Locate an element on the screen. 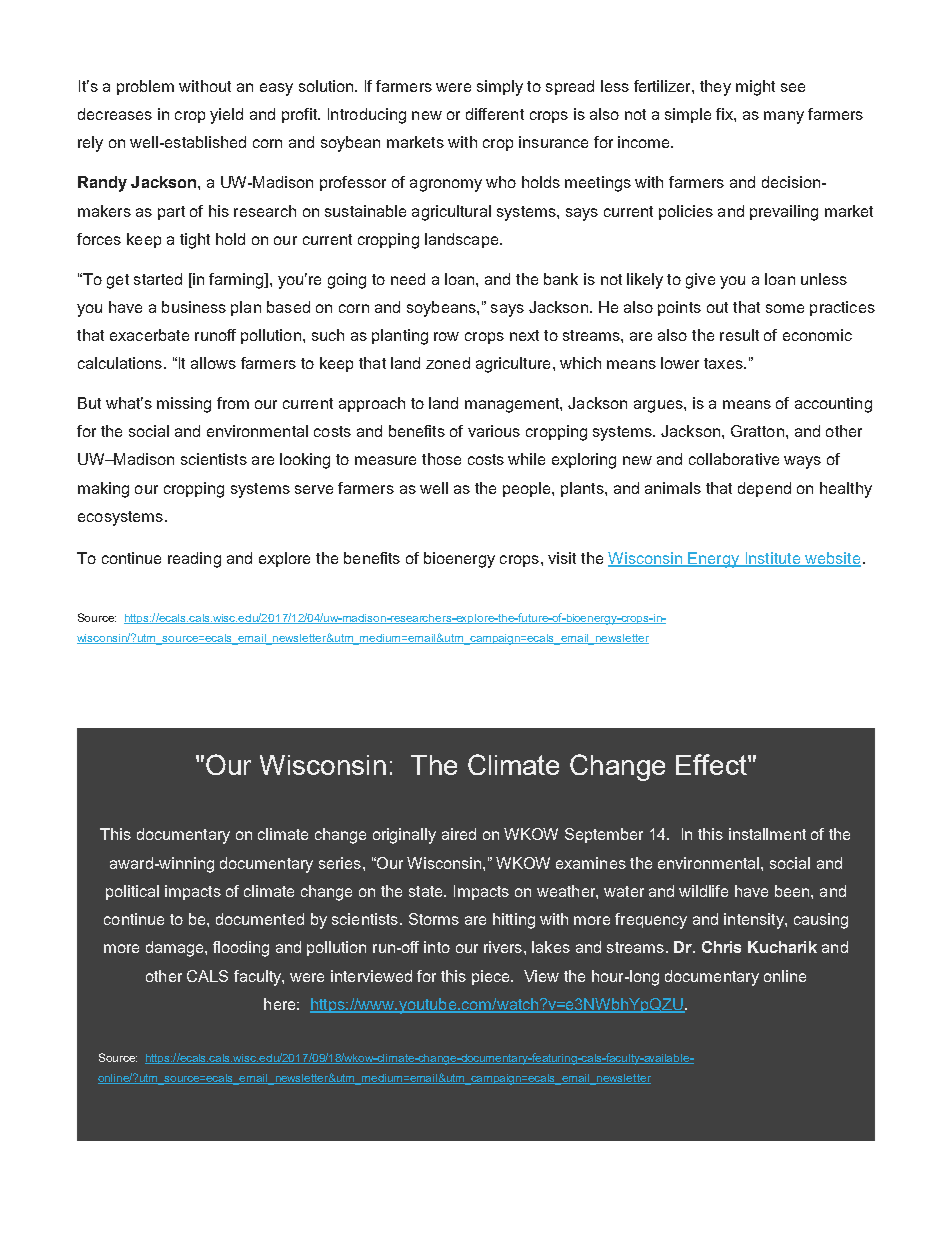 Image resolution: width=952 pixels, height=1233 pixels. yield is located at coordinates (226, 116).
